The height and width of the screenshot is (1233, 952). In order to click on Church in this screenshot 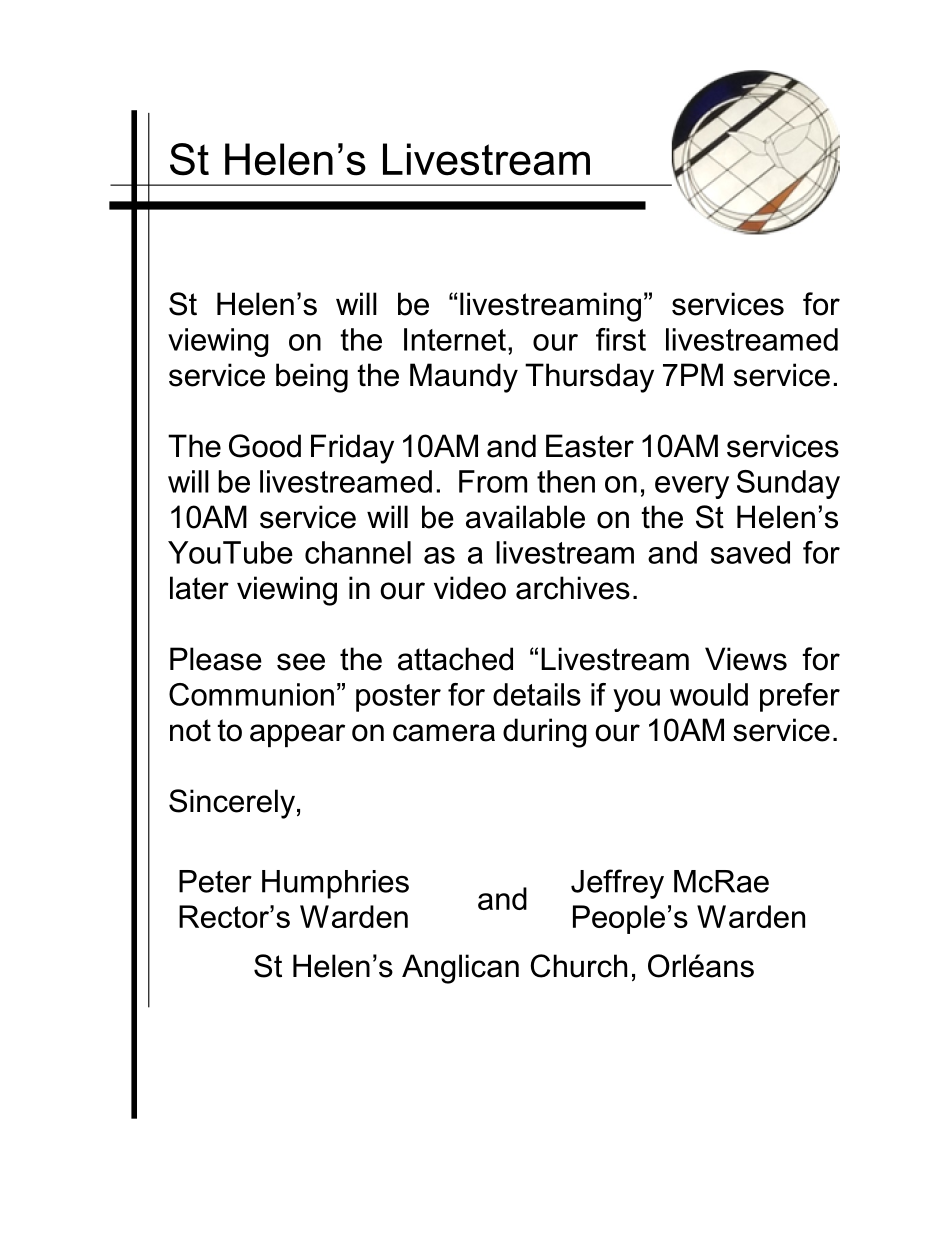, I will do `click(579, 966)`.
